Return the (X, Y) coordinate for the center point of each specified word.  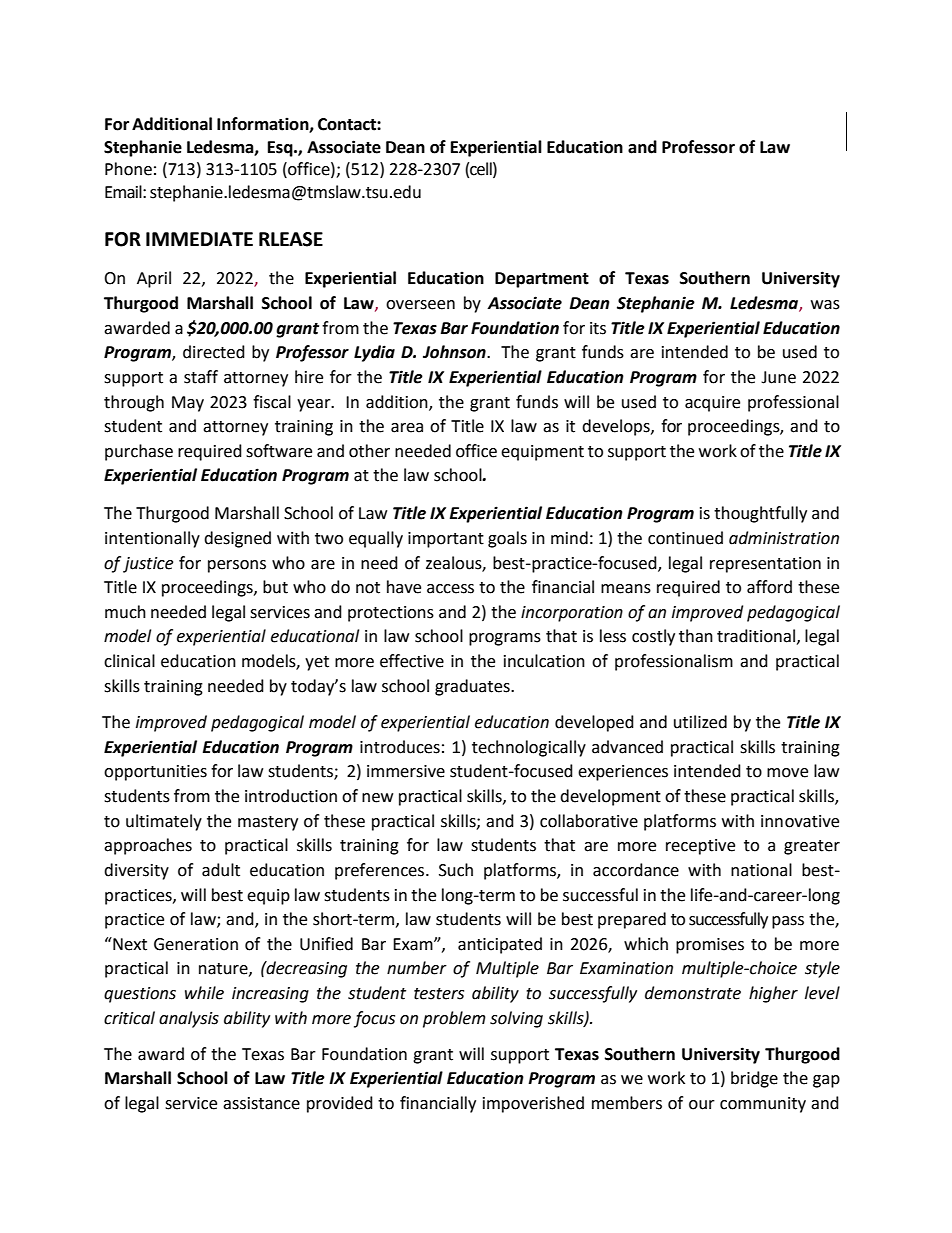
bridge (754, 1079)
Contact (348, 124)
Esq (281, 149)
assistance (261, 1103)
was (825, 305)
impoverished (533, 1104)
